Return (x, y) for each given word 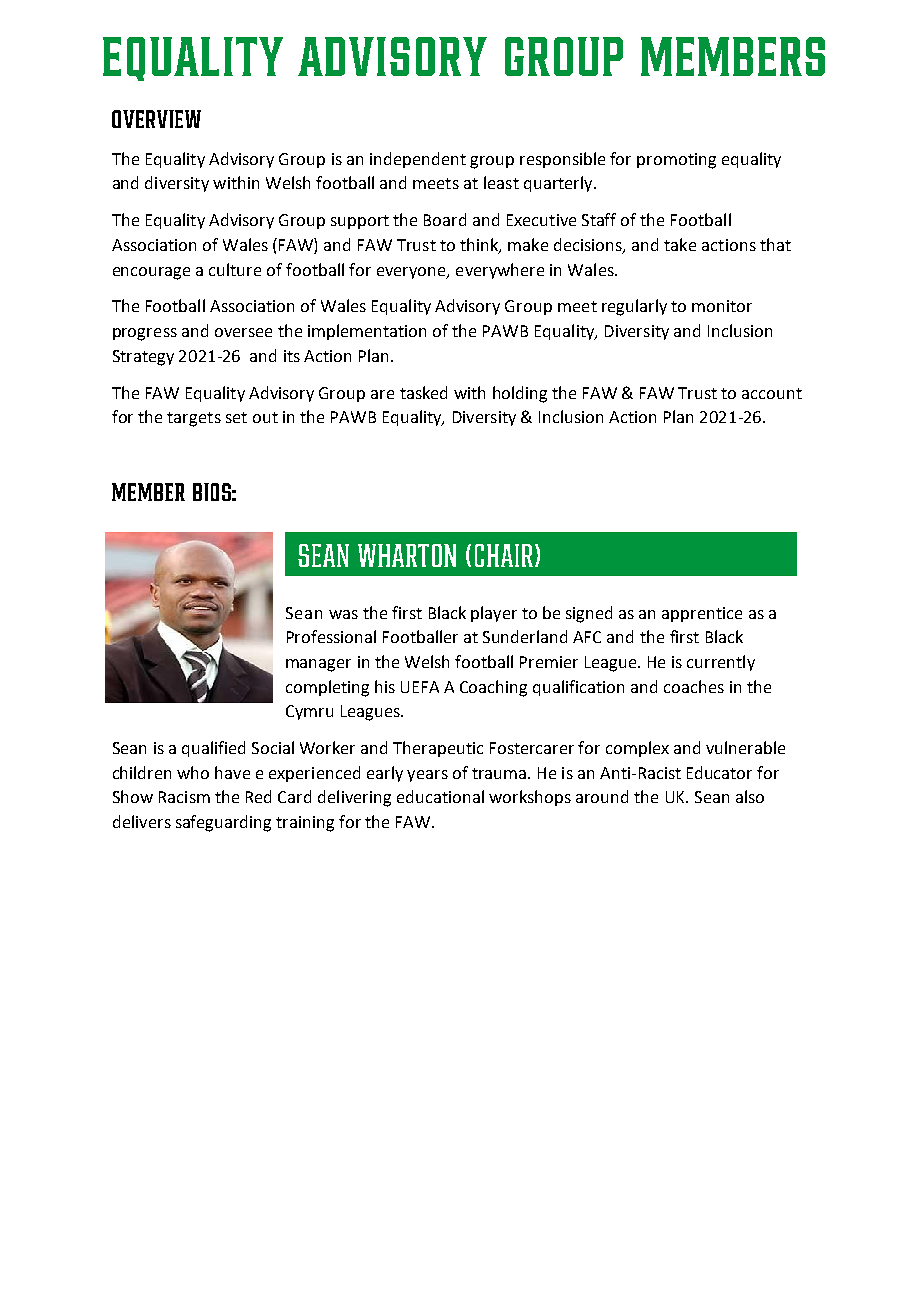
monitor (722, 306)
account (772, 393)
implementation (367, 332)
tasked (423, 392)
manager (318, 665)
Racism (184, 797)
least (501, 182)
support (360, 222)
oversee (243, 332)
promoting (676, 161)
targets (194, 419)
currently (721, 663)
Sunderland (525, 636)
